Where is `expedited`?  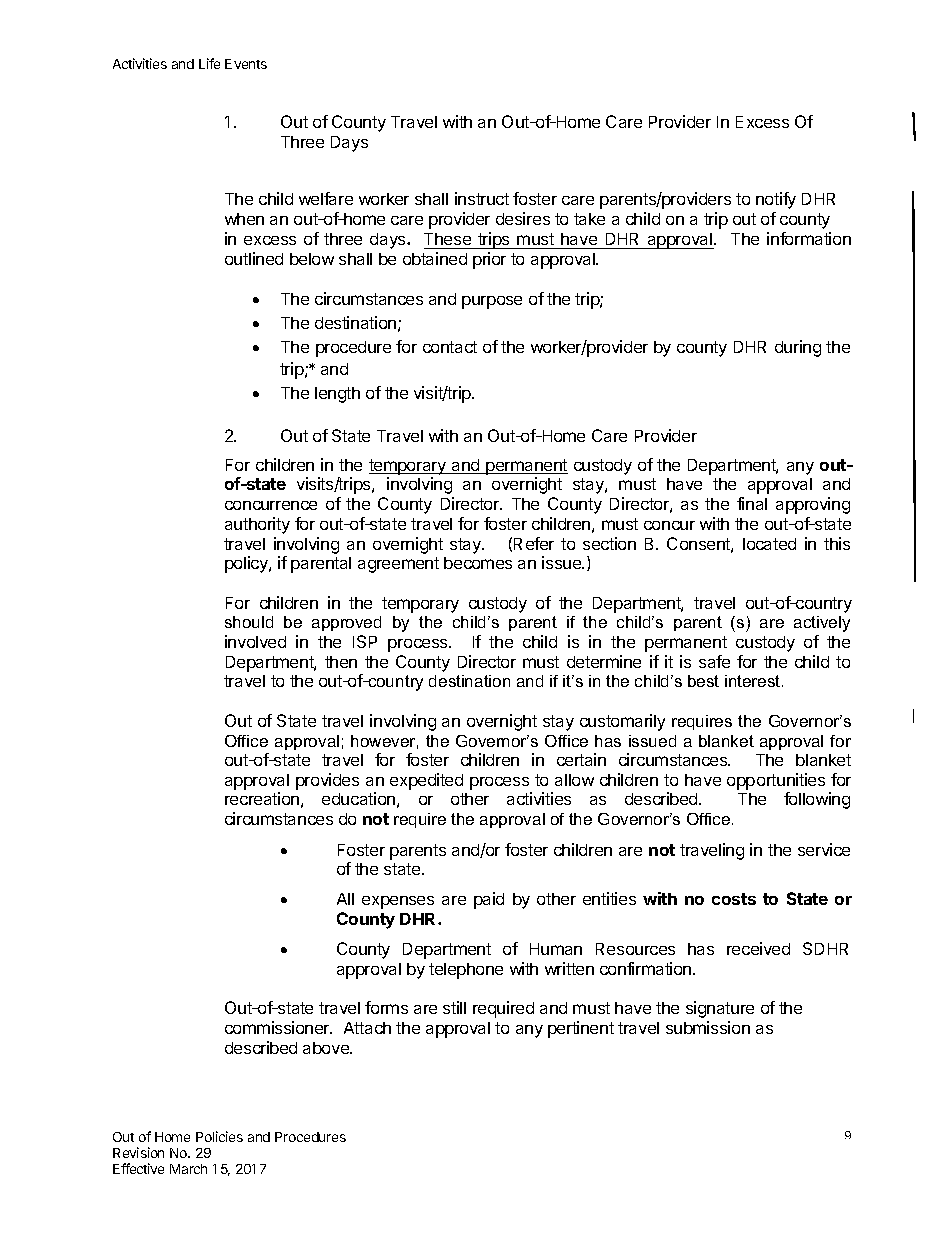
expedited is located at coordinates (426, 781).
